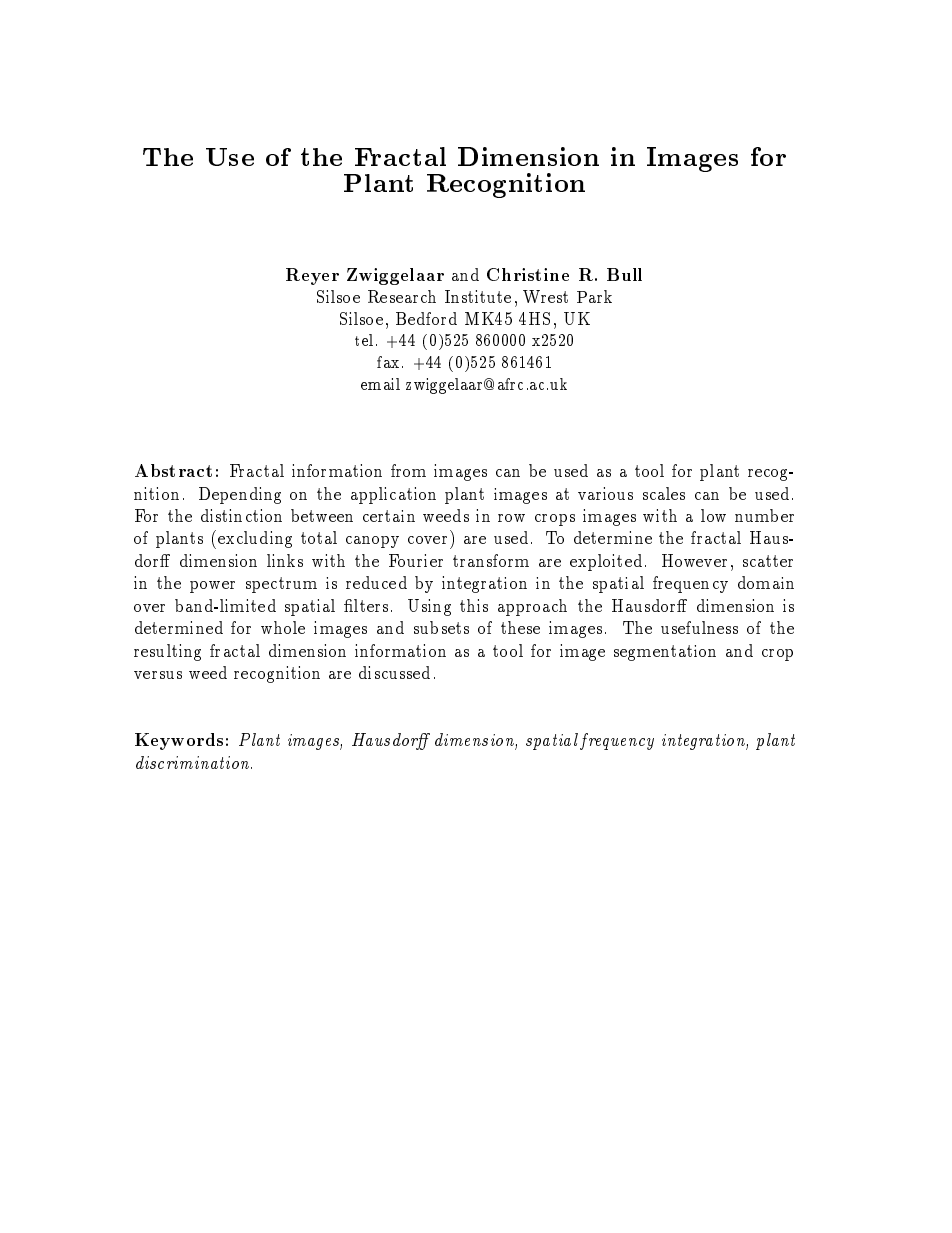 This image has width=952, height=1233. What do you see at coordinates (713, 515) in the image?
I see `low` at bounding box center [713, 515].
